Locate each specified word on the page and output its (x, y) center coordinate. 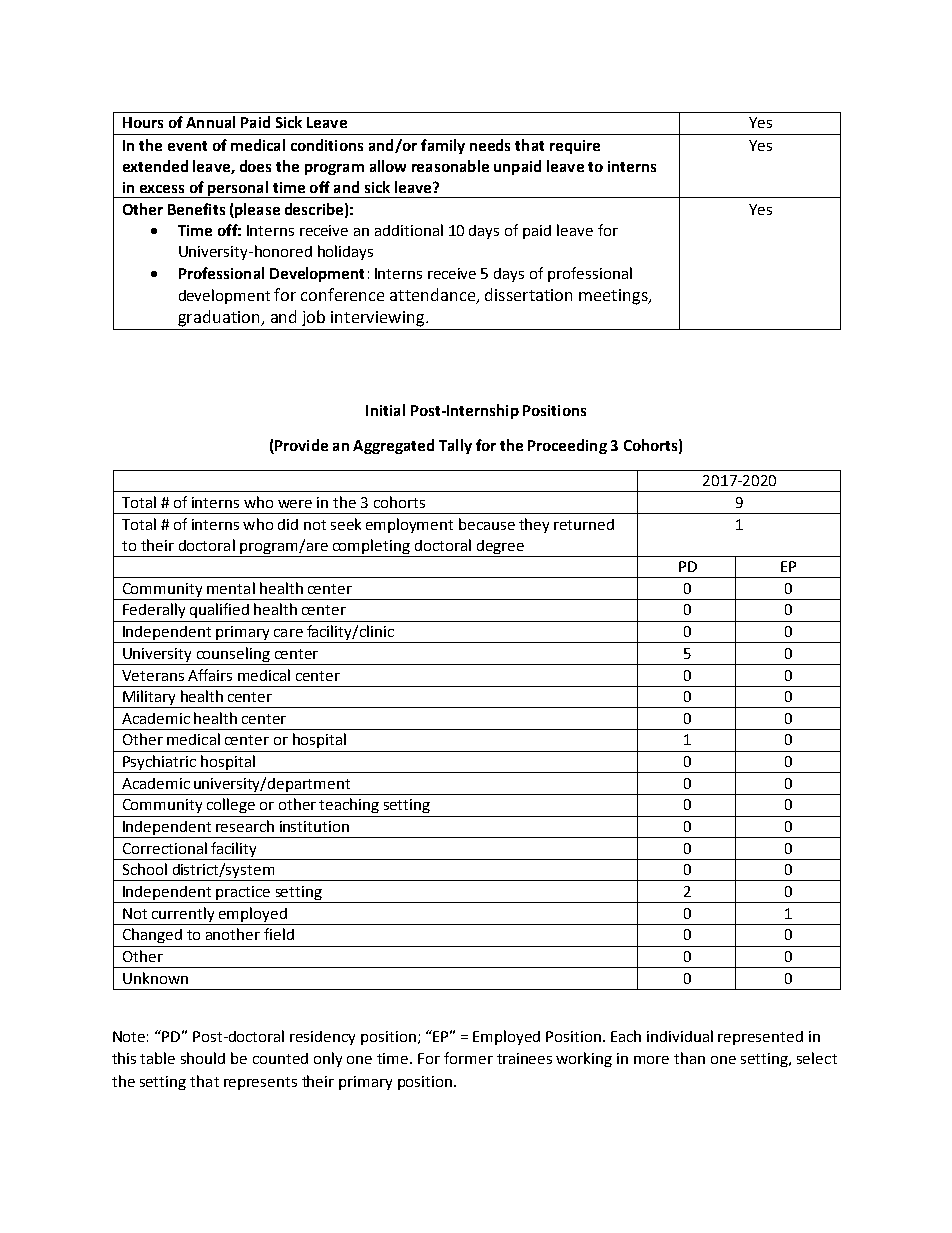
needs (490, 145)
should (203, 1058)
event (187, 146)
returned (584, 524)
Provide (300, 446)
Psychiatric (160, 764)
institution (314, 826)
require (575, 147)
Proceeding (567, 446)
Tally (455, 446)
